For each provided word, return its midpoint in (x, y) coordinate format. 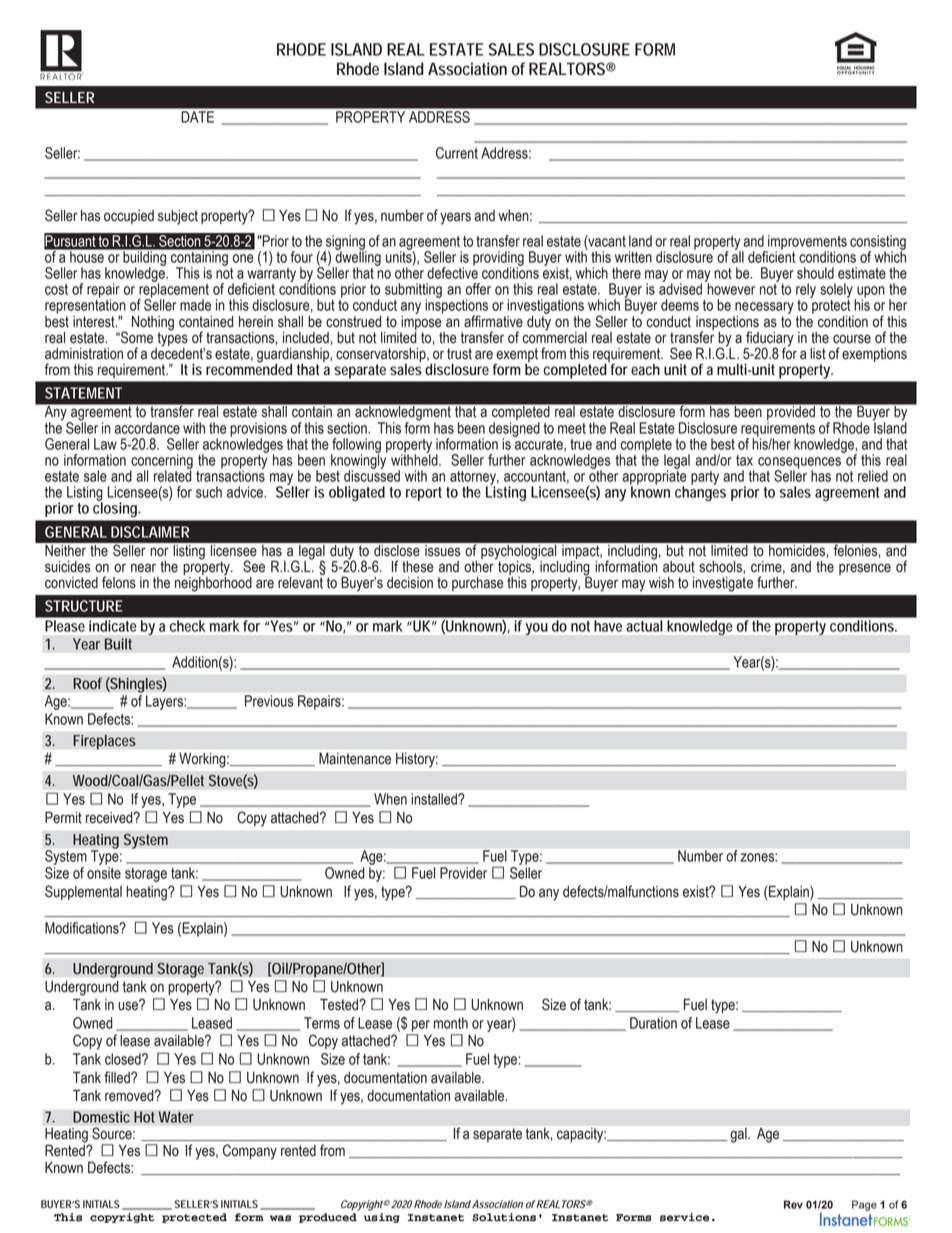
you (536, 629)
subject (178, 217)
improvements (806, 243)
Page (864, 1205)
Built (118, 644)
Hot (144, 1117)
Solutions (504, 1217)
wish (661, 583)
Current (457, 153)
